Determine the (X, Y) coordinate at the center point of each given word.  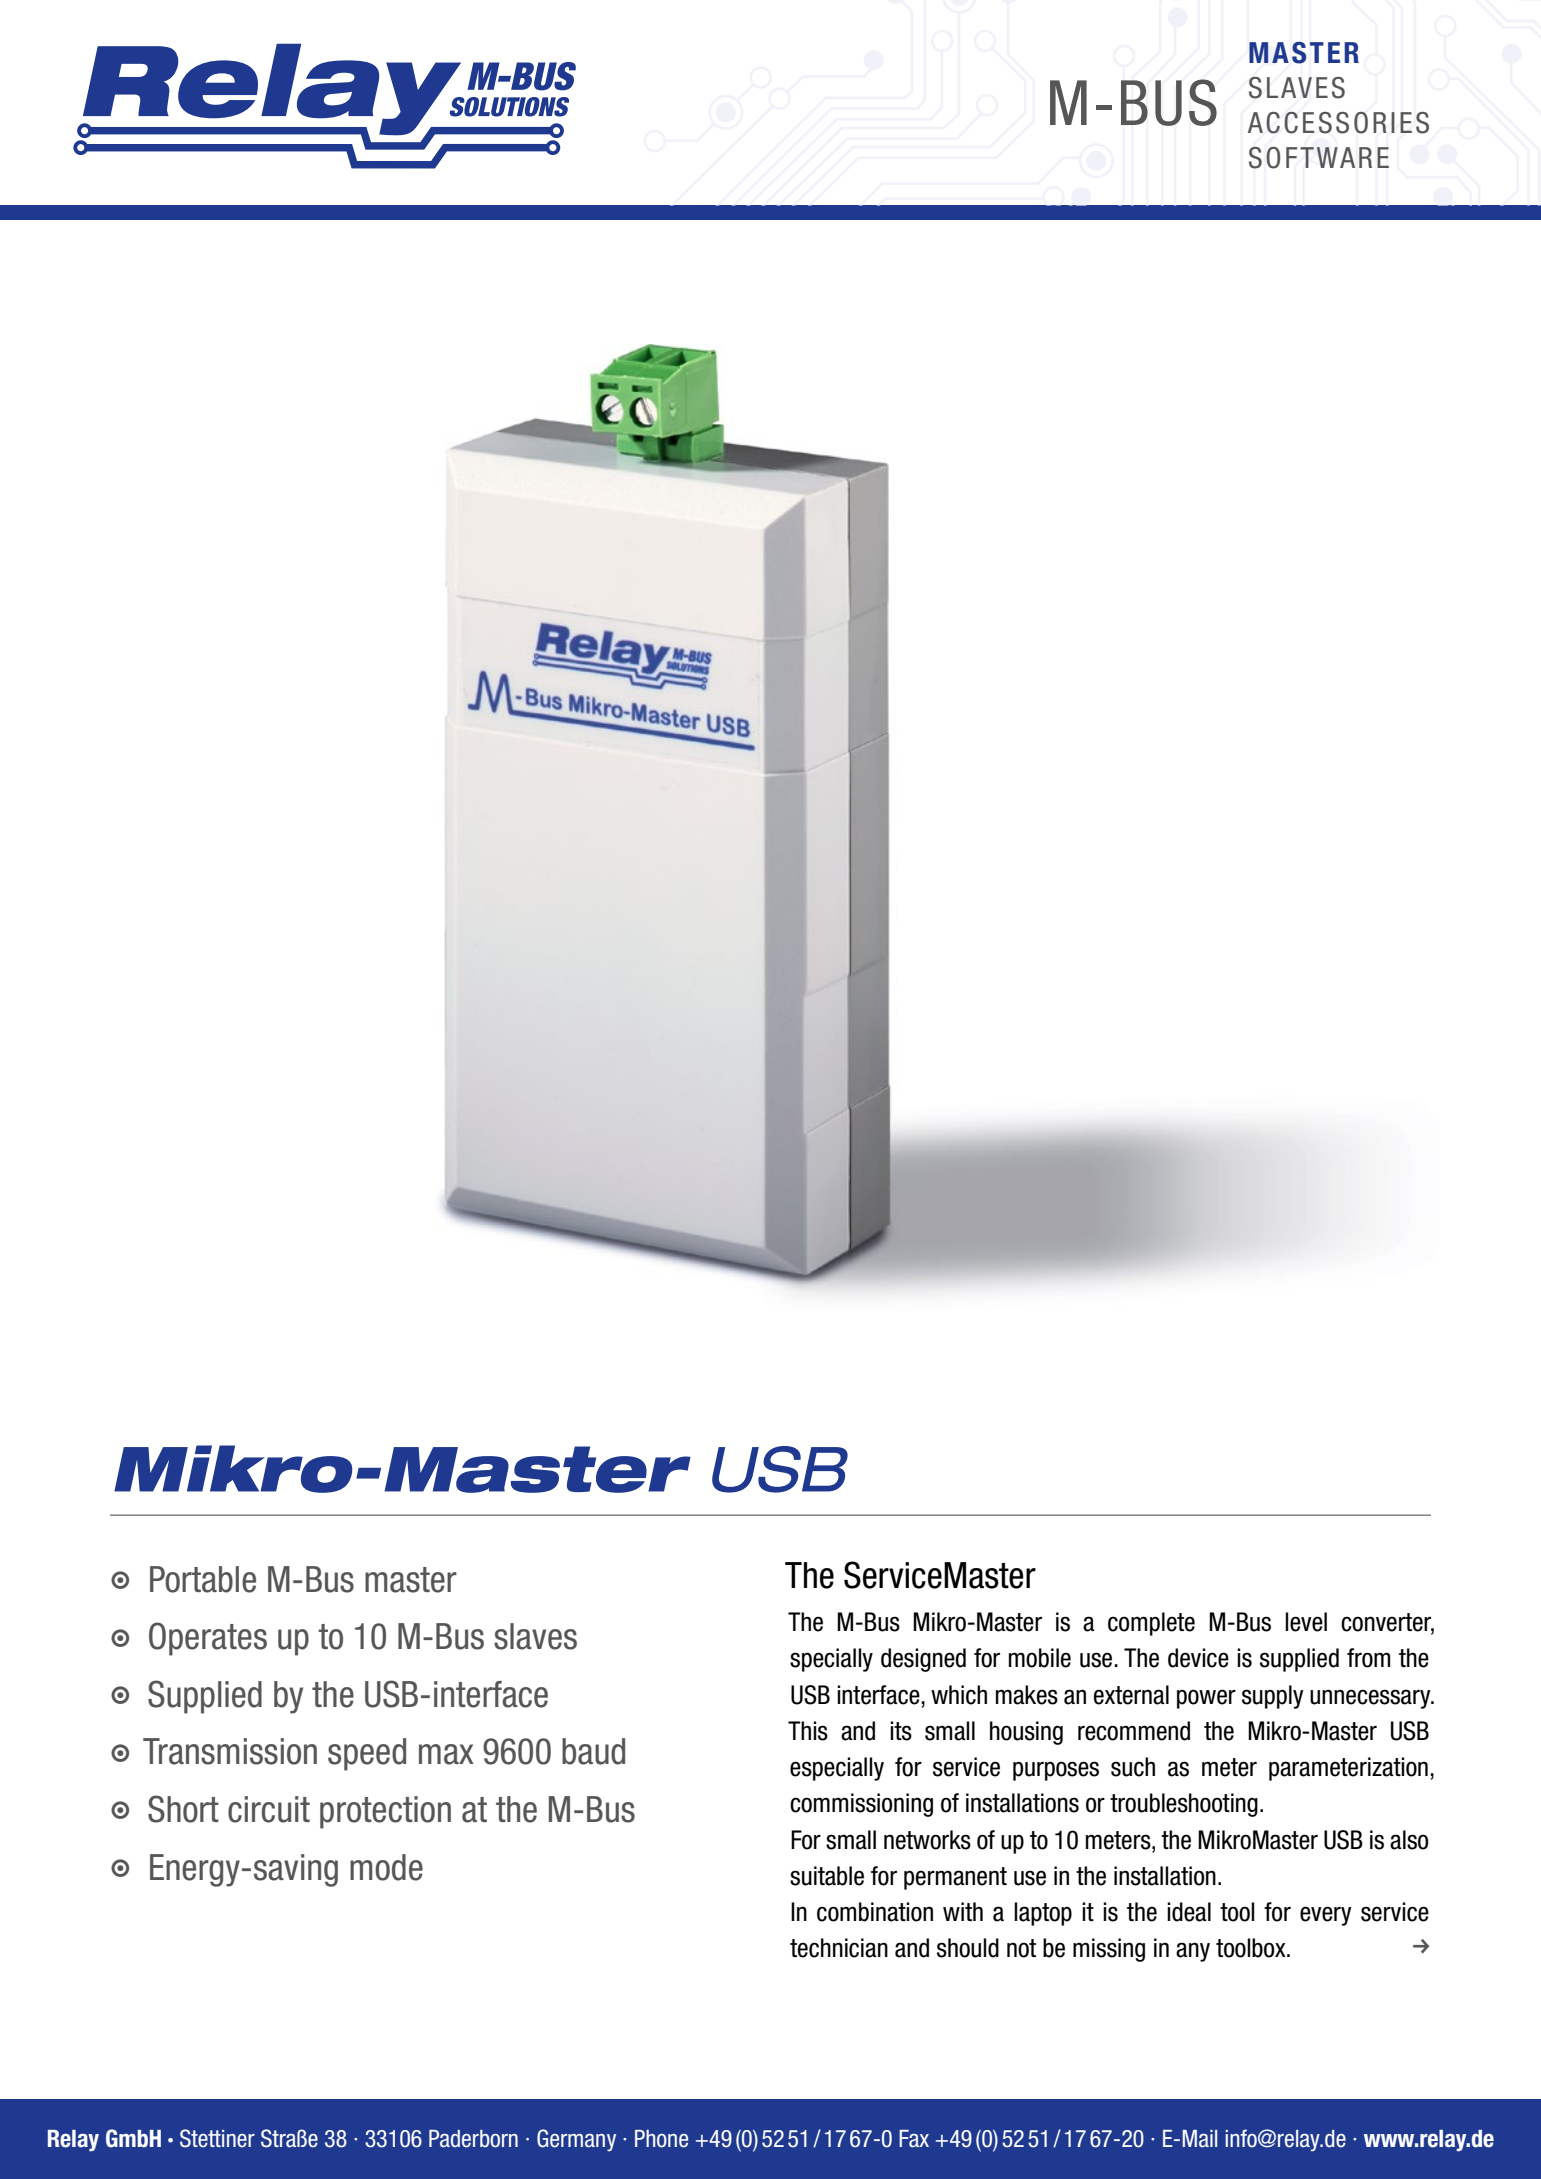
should (968, 1948)
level (1306, 1622)
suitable (827, 1876)
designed (923, 1660)
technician (839, 1948)
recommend (1134, 1731)
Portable (203, 1579)
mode (386, 1867)
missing (1109, 1950)
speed (367, 1754)
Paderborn (473, 2139)
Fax (914, 2139)
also (1409, 1840)
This (808, 1731)
